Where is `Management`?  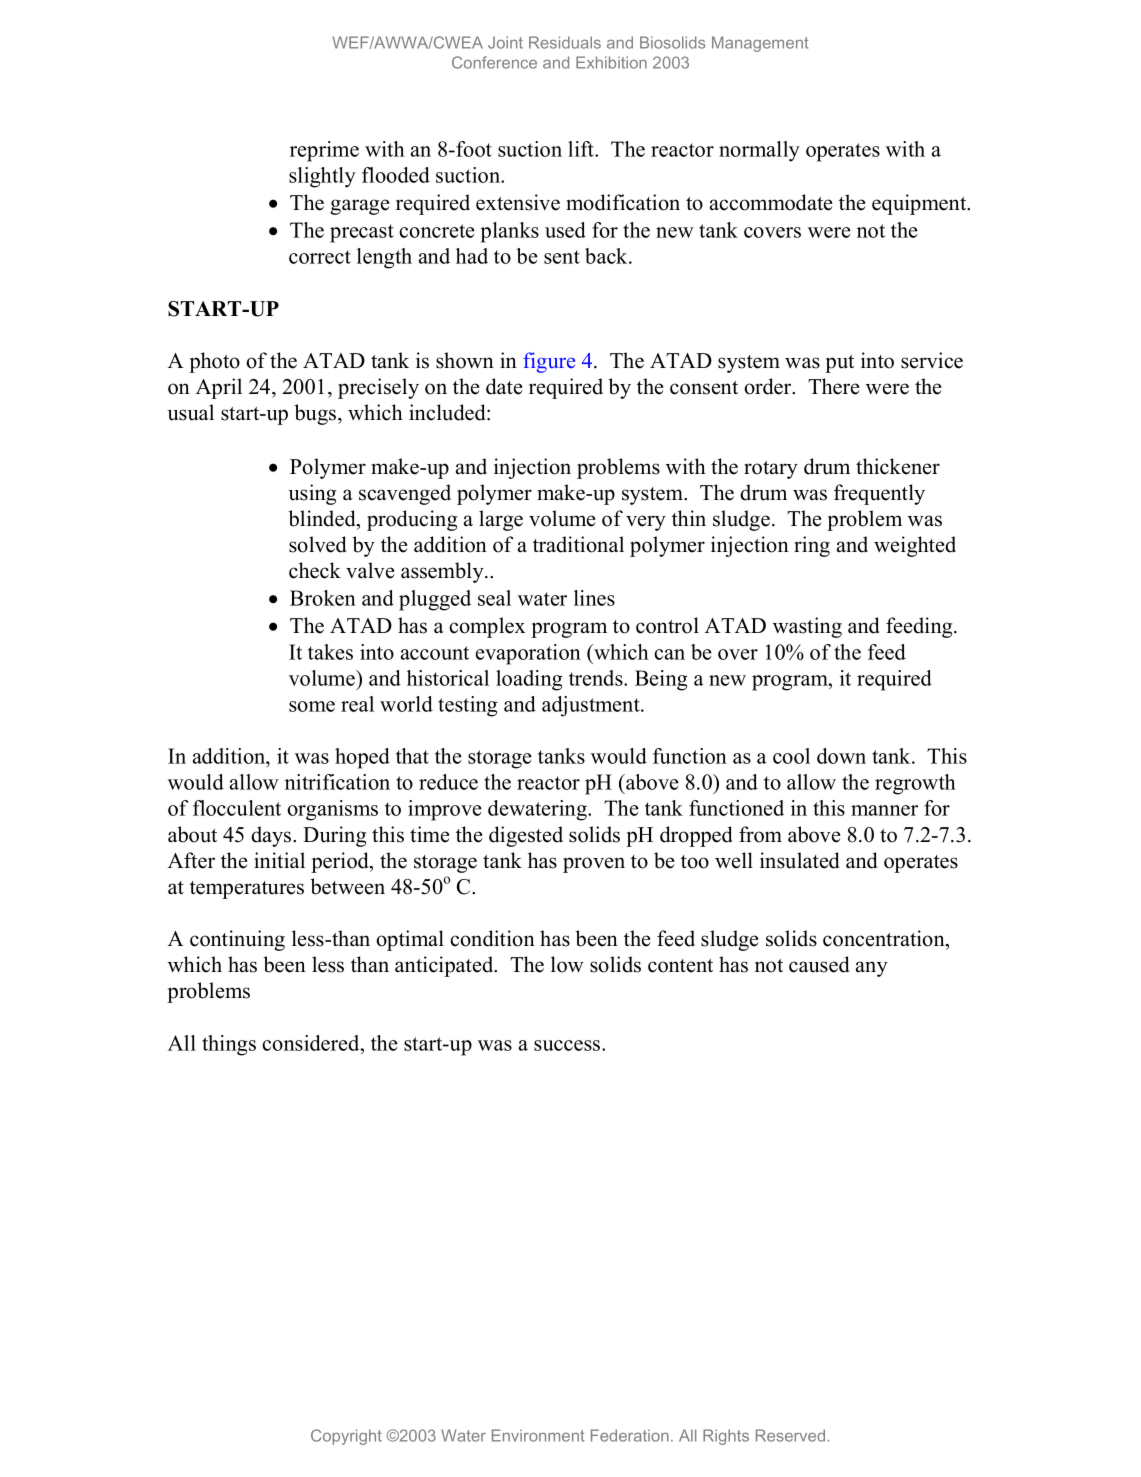 Management is located at coordinates (760, 44).
